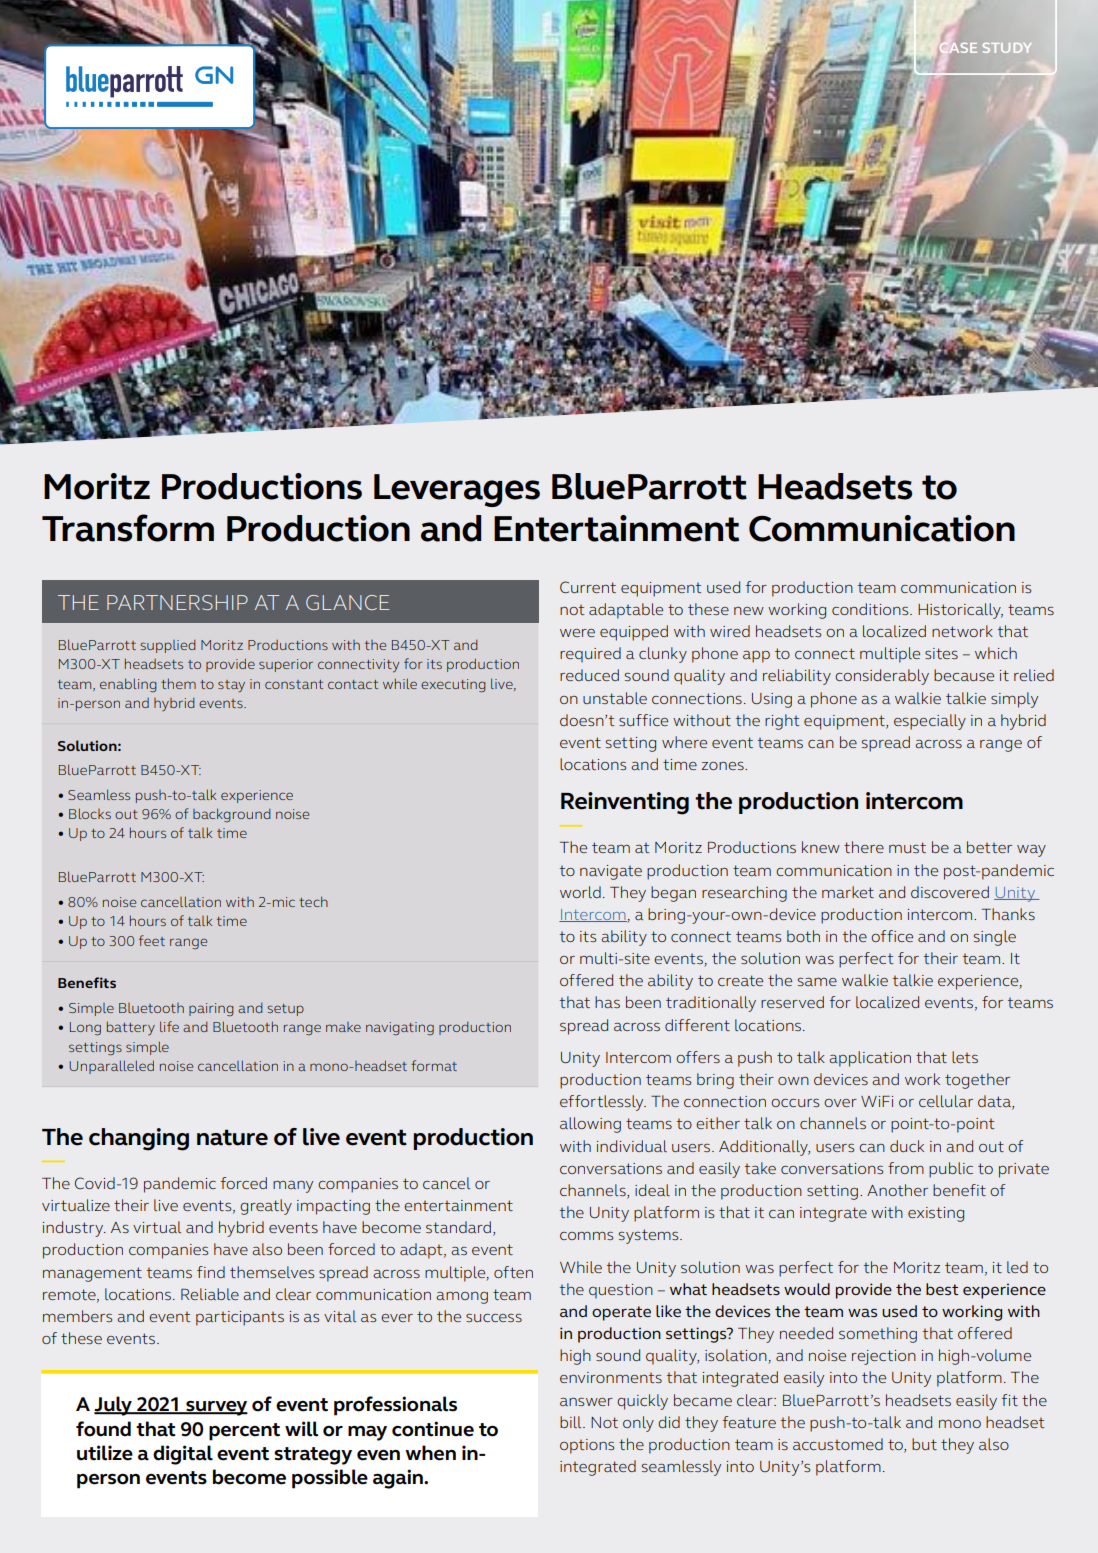 The width and height of the image is (1098, 1553). What do you see at coordinates (128, 528) in the image?
I see `Transform` at bounding box center [128, 528].
